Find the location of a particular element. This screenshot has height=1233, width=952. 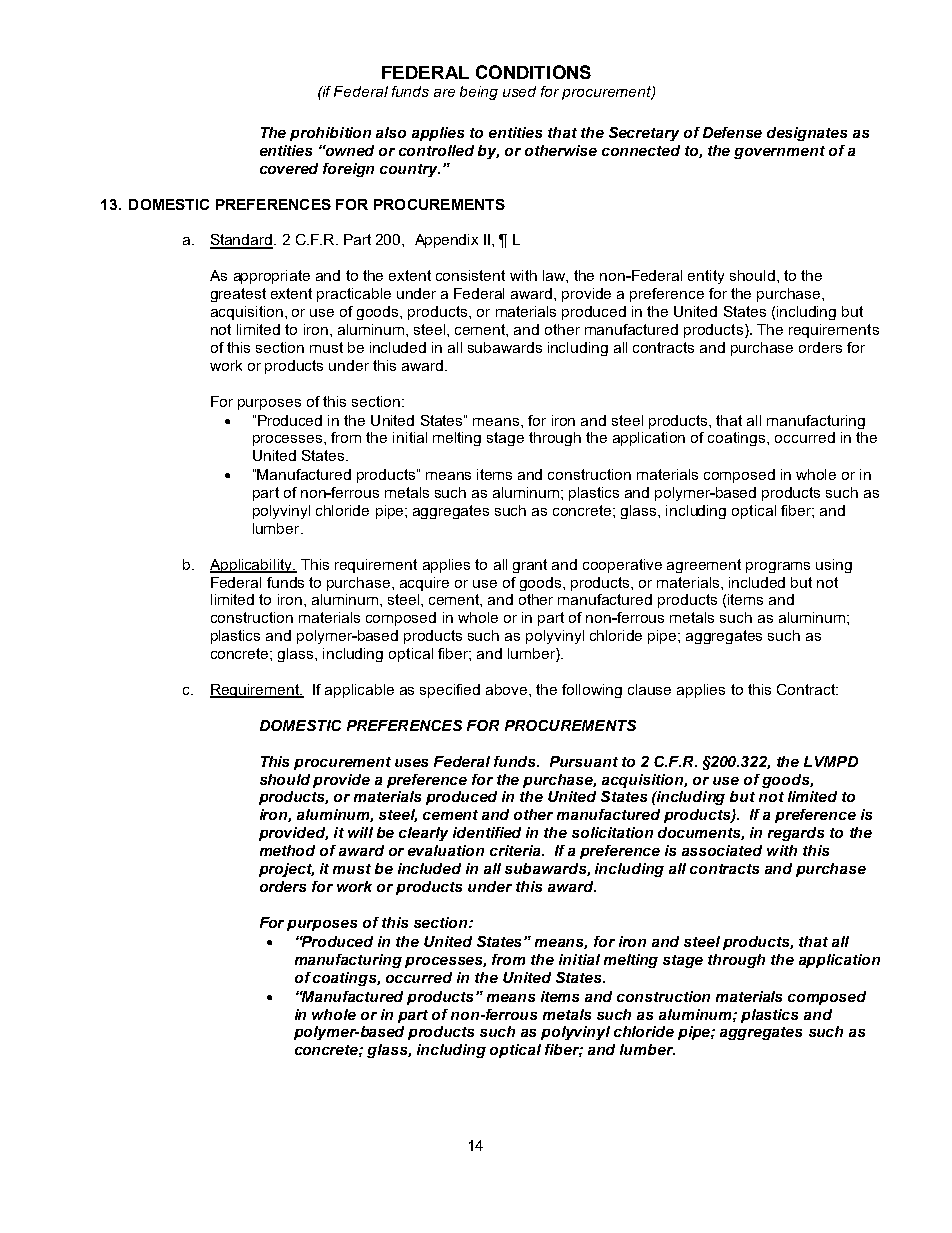

entity is located at coordinates (706, 277).
